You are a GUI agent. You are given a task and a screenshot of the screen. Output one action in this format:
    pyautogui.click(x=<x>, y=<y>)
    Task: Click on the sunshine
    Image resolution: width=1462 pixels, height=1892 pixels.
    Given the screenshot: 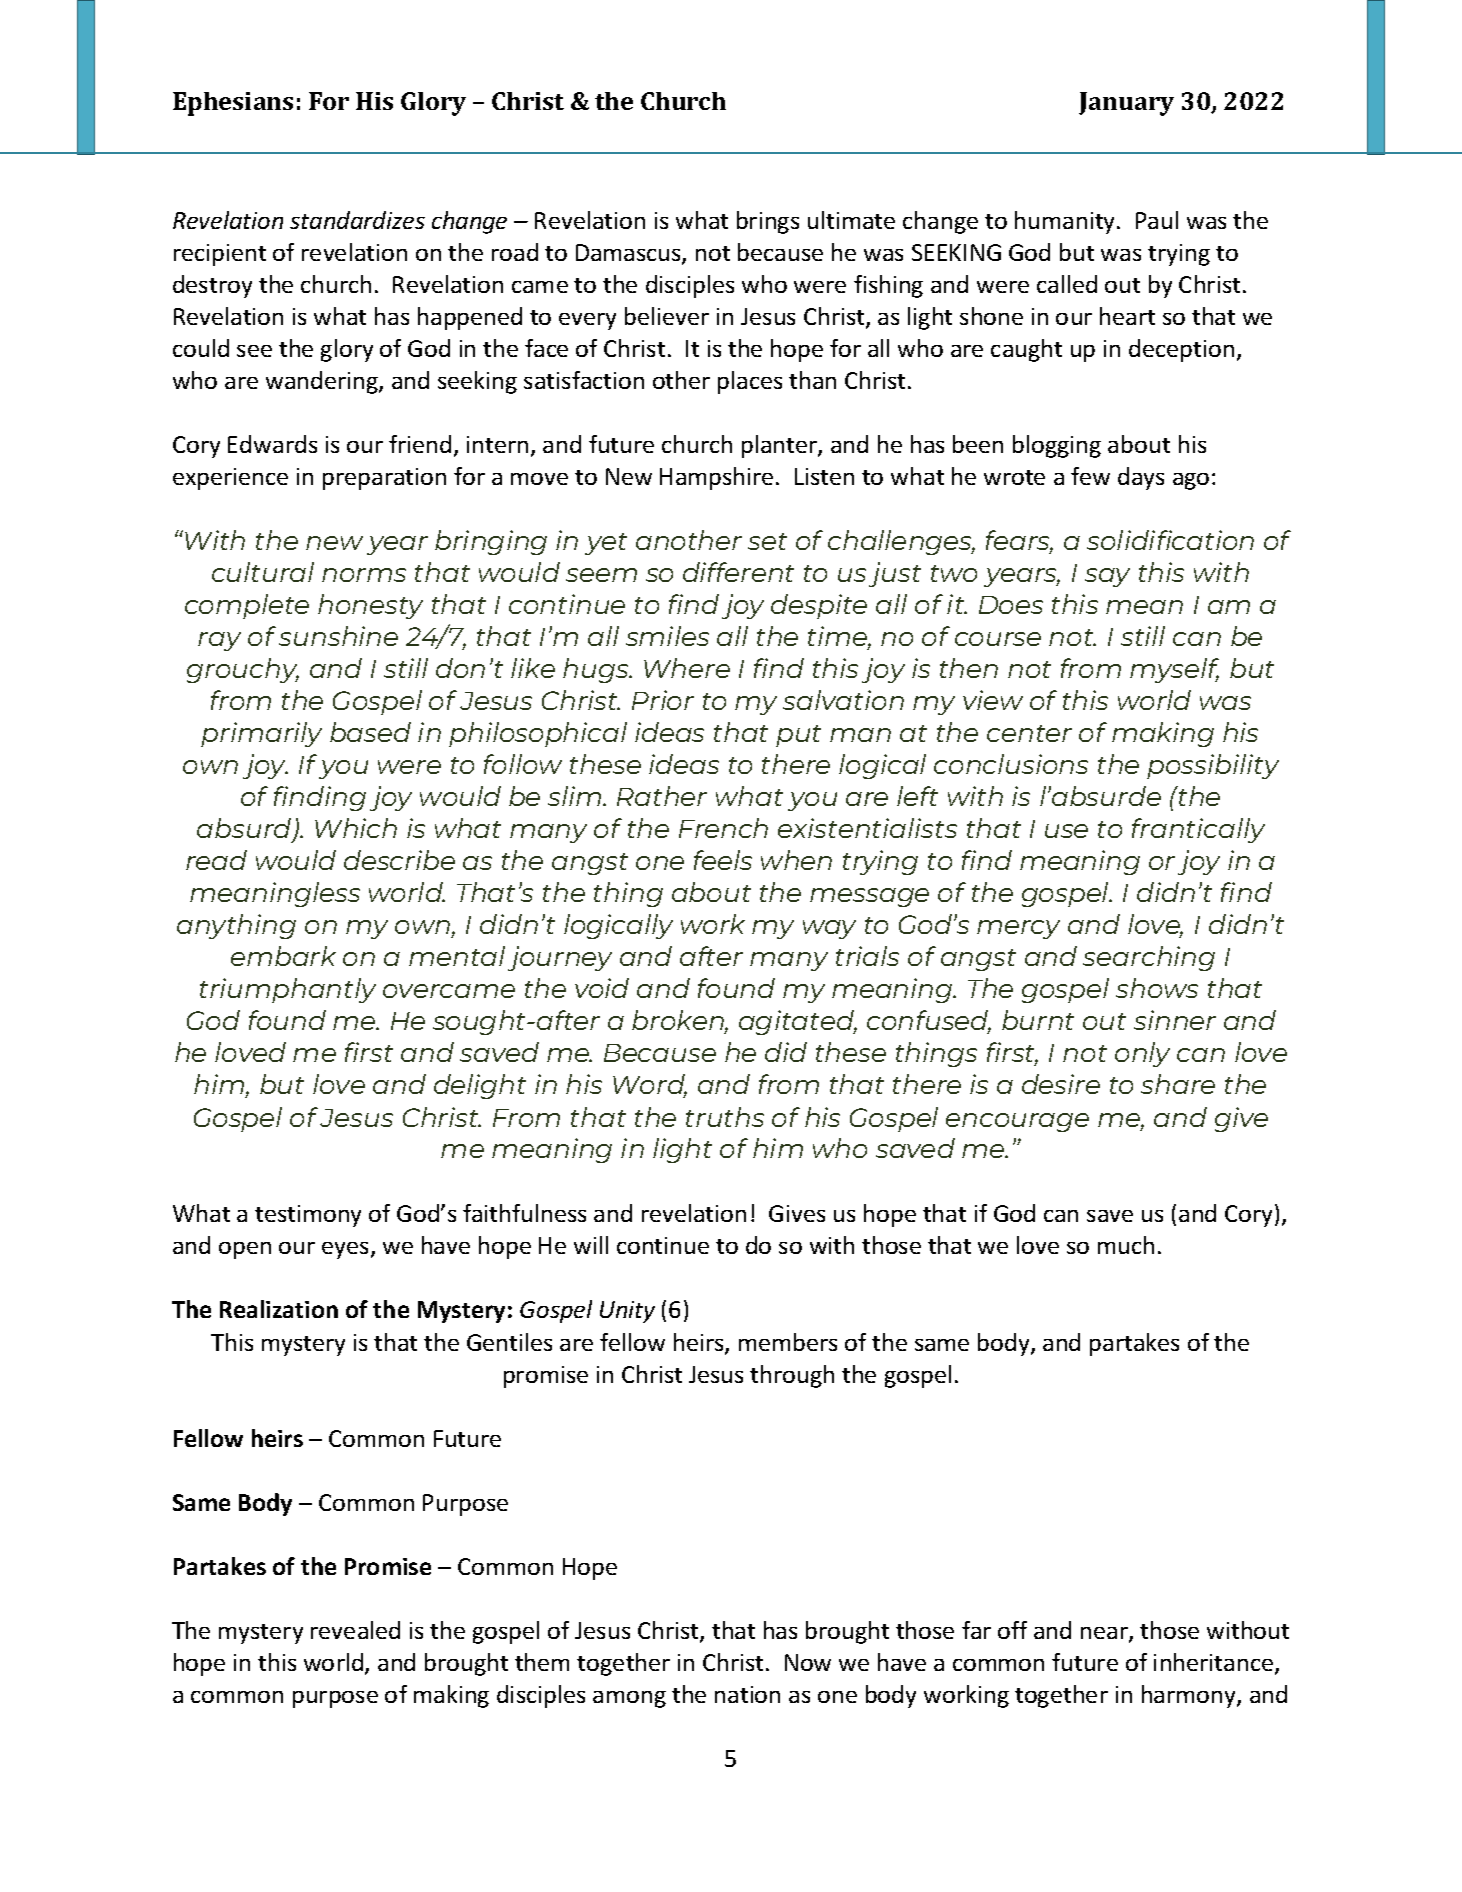 What is the action you would take?
    pyautogui.click(x=338, y=636)
